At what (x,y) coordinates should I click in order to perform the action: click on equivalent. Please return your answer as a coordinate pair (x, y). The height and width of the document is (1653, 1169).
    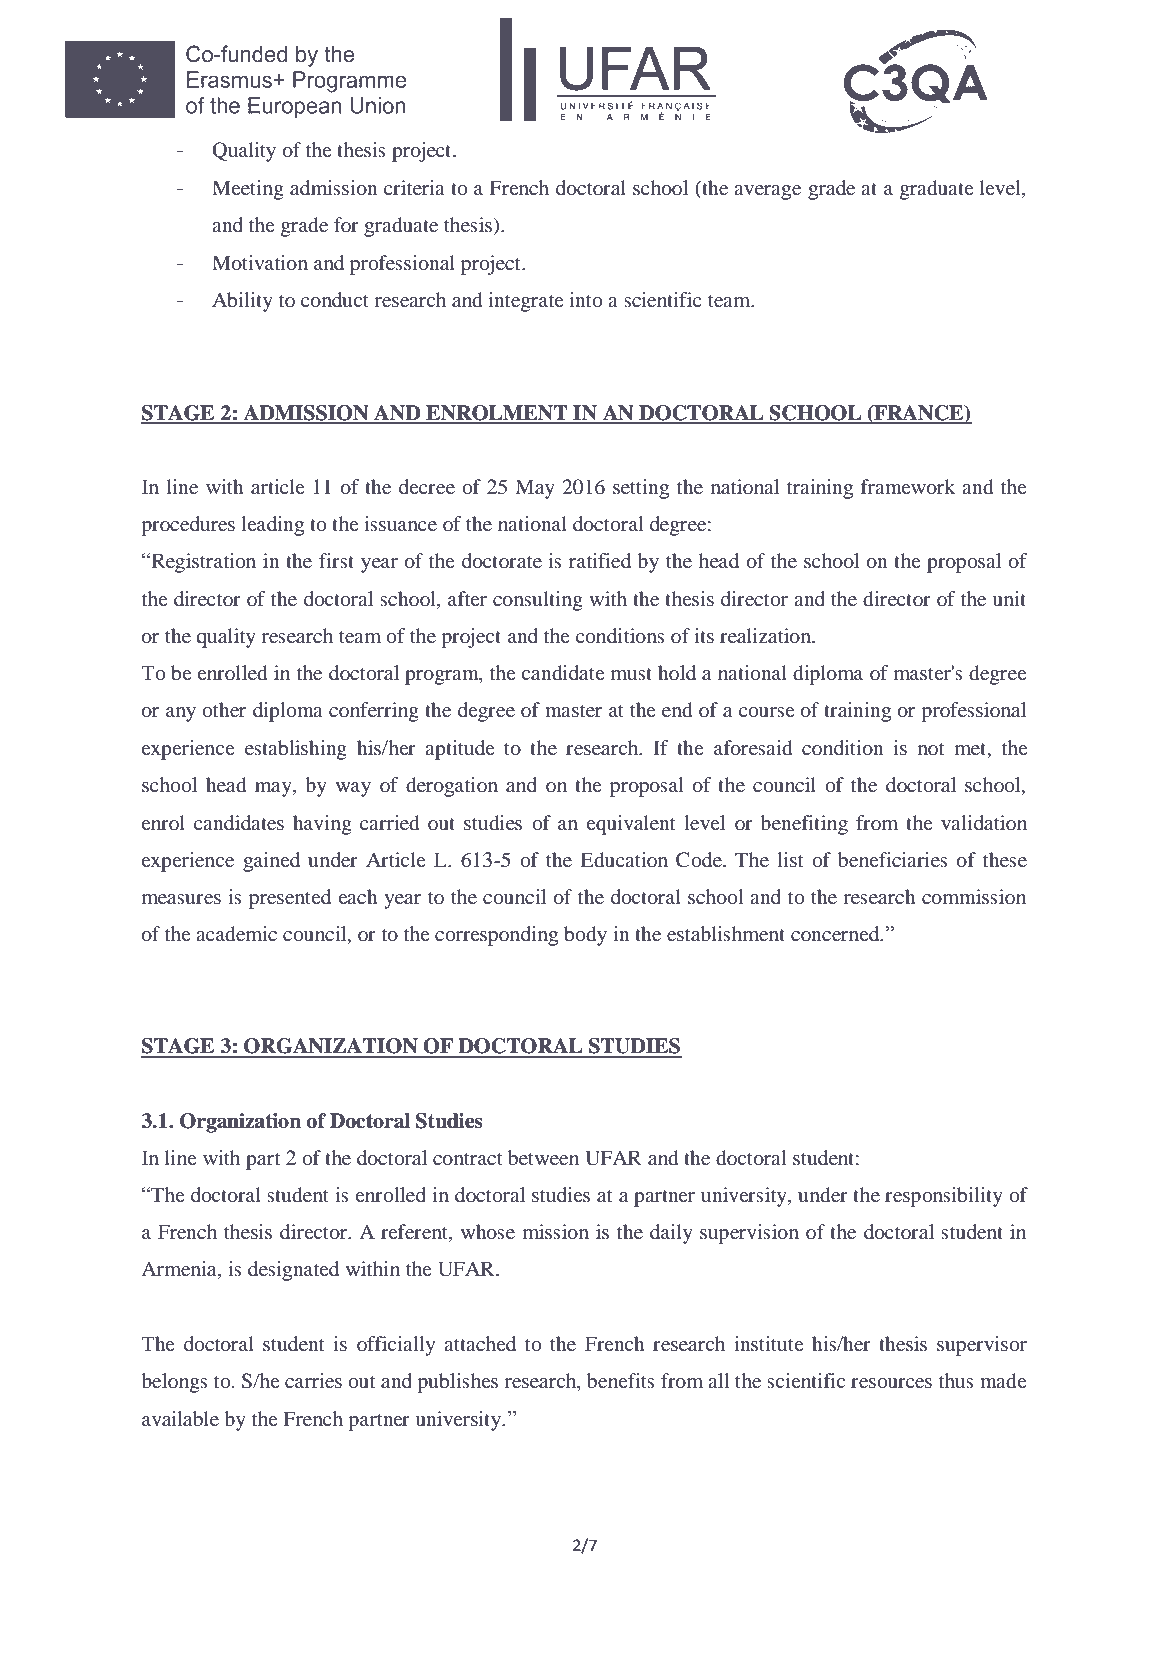
    Looking at the image, I should click on (631, 825).
